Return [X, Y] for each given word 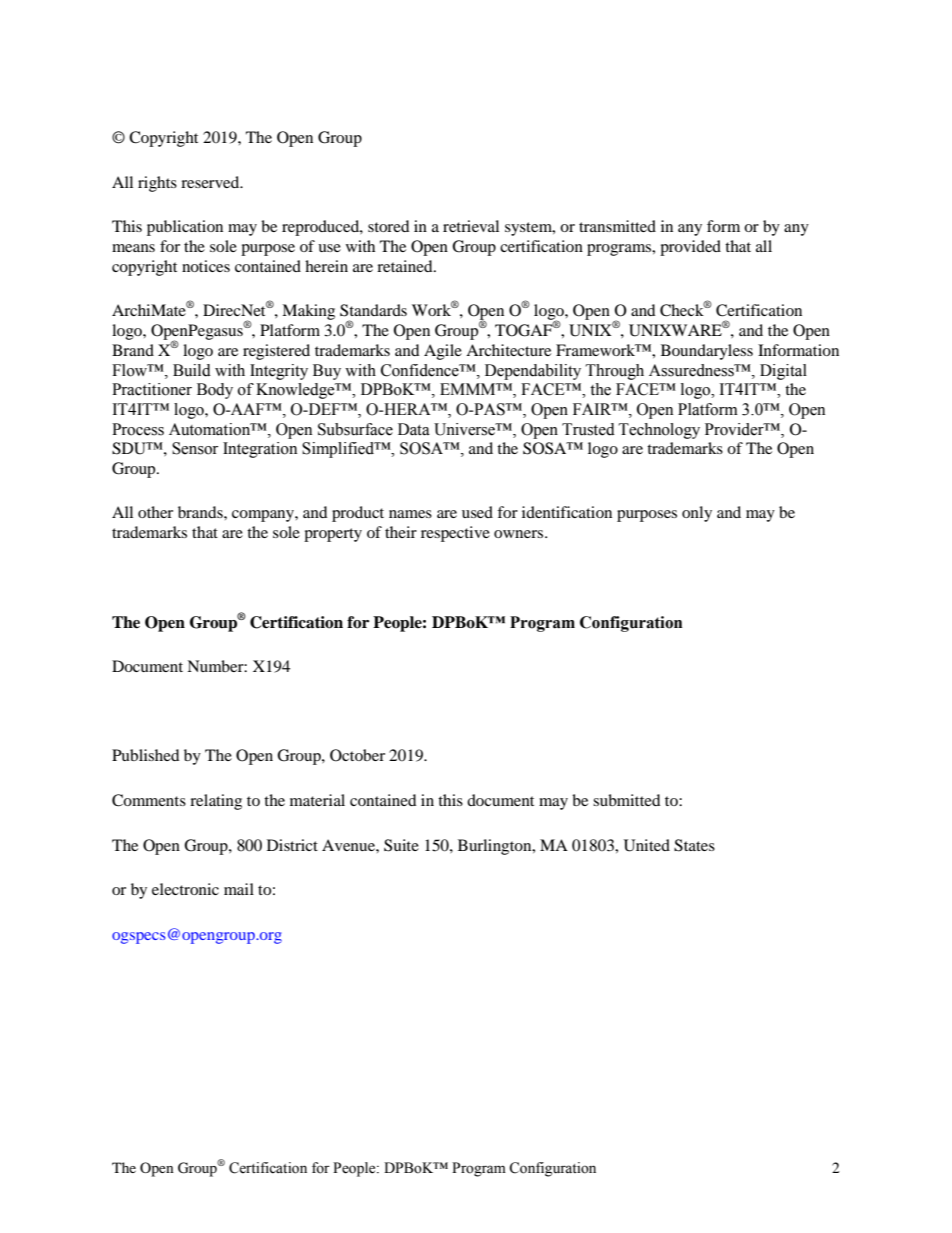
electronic [185, 889]
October [357, 755]
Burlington [496, 847]
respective [455, 534]
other [155, 512]
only [697, 514]
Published [146, 755]
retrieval [471, 226]
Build [192, 370]
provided [690, 248]
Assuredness [692, 370]
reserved [211, 182]
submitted [627, 800]
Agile [443, 352]
